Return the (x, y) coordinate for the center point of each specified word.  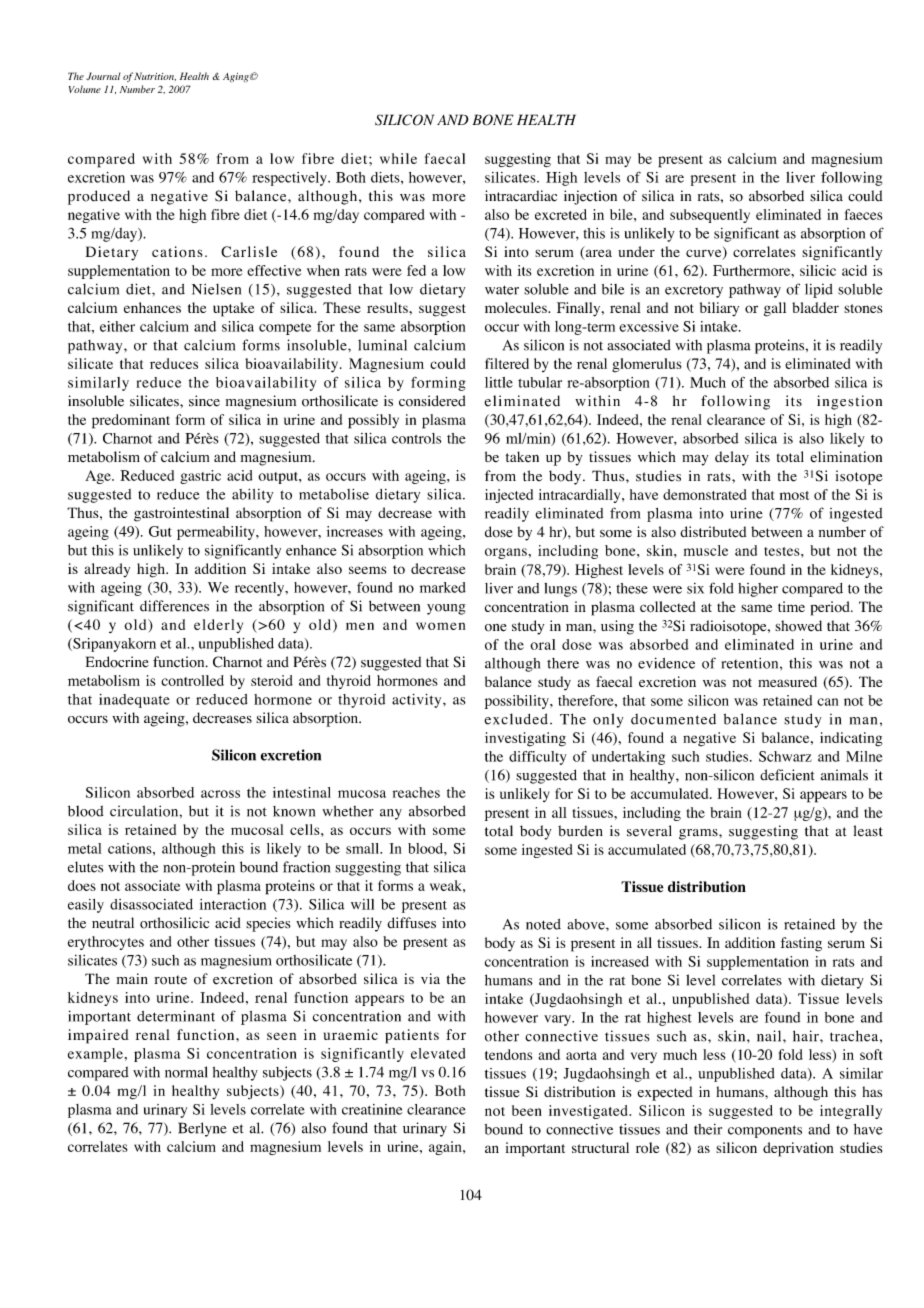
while (398, 158)
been (527, 1110)
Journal (103, 76)
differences (174, 606)
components (765, 1131)
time (791, 606)
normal (186, 1072)
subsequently (710, 216)
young (446, 609)
